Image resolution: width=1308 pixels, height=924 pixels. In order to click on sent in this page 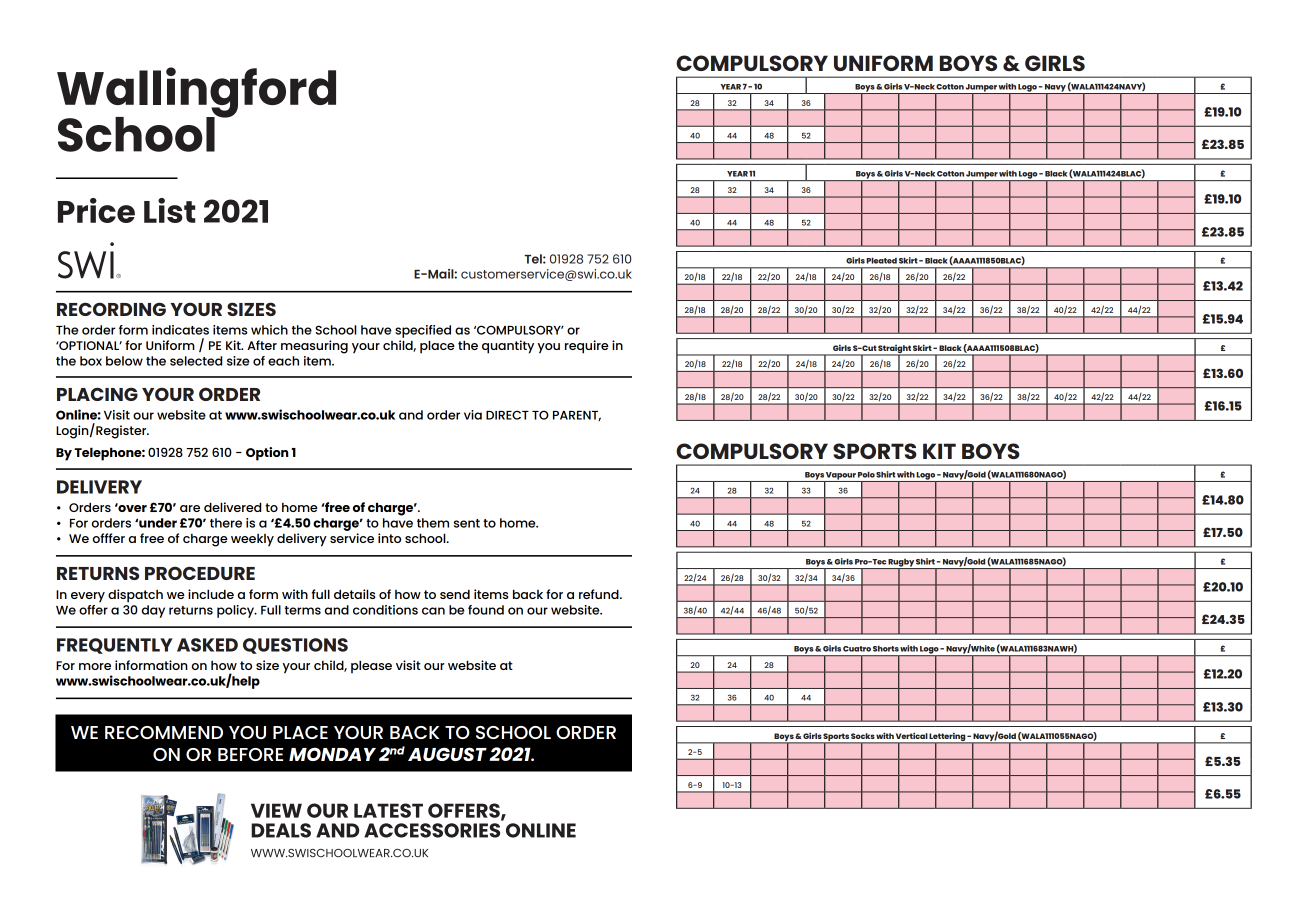, I will do `click(467, 523)`.
